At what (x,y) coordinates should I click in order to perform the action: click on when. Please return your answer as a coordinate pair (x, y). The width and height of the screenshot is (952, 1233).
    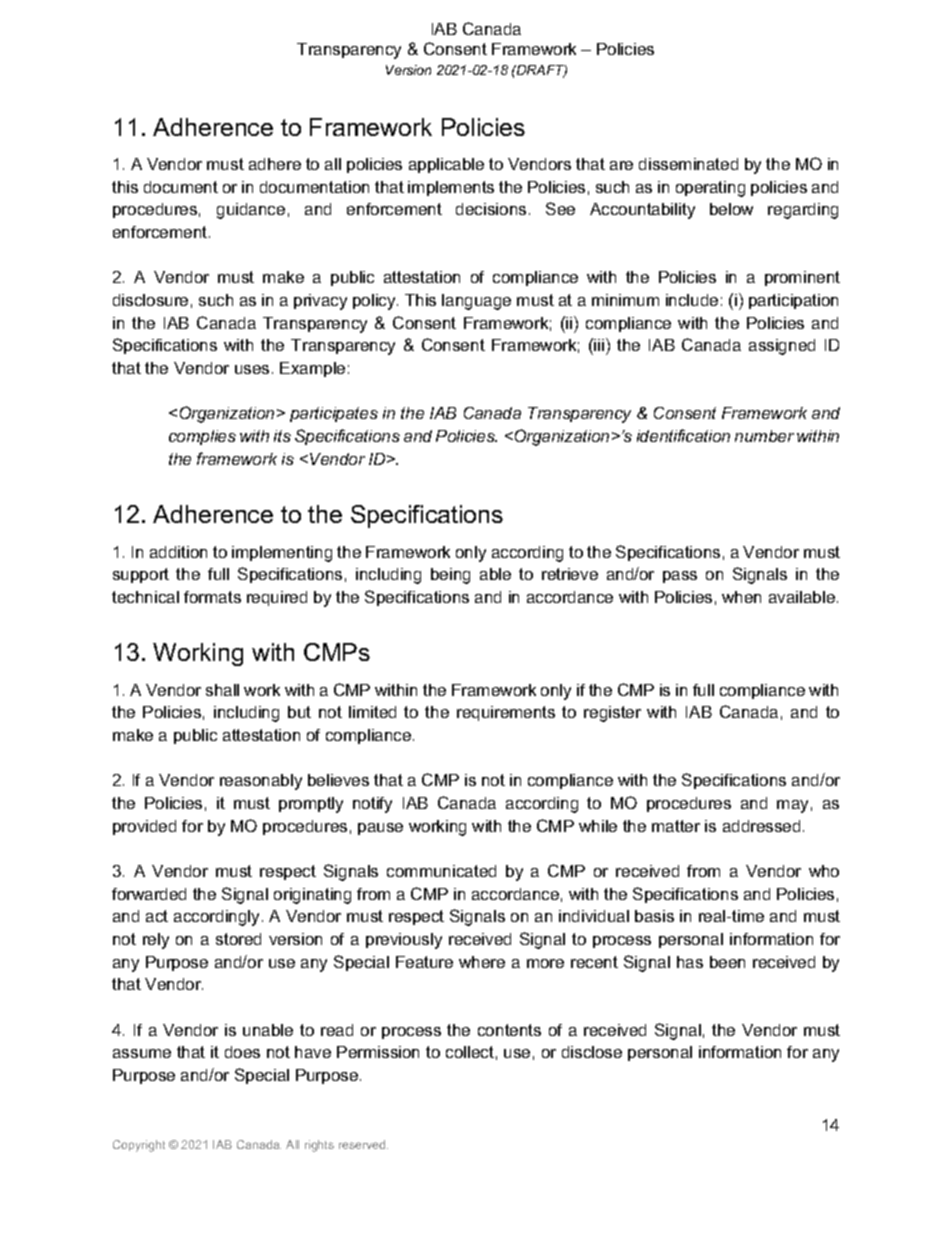
    Looking at the image, I should click on (741, 597).
